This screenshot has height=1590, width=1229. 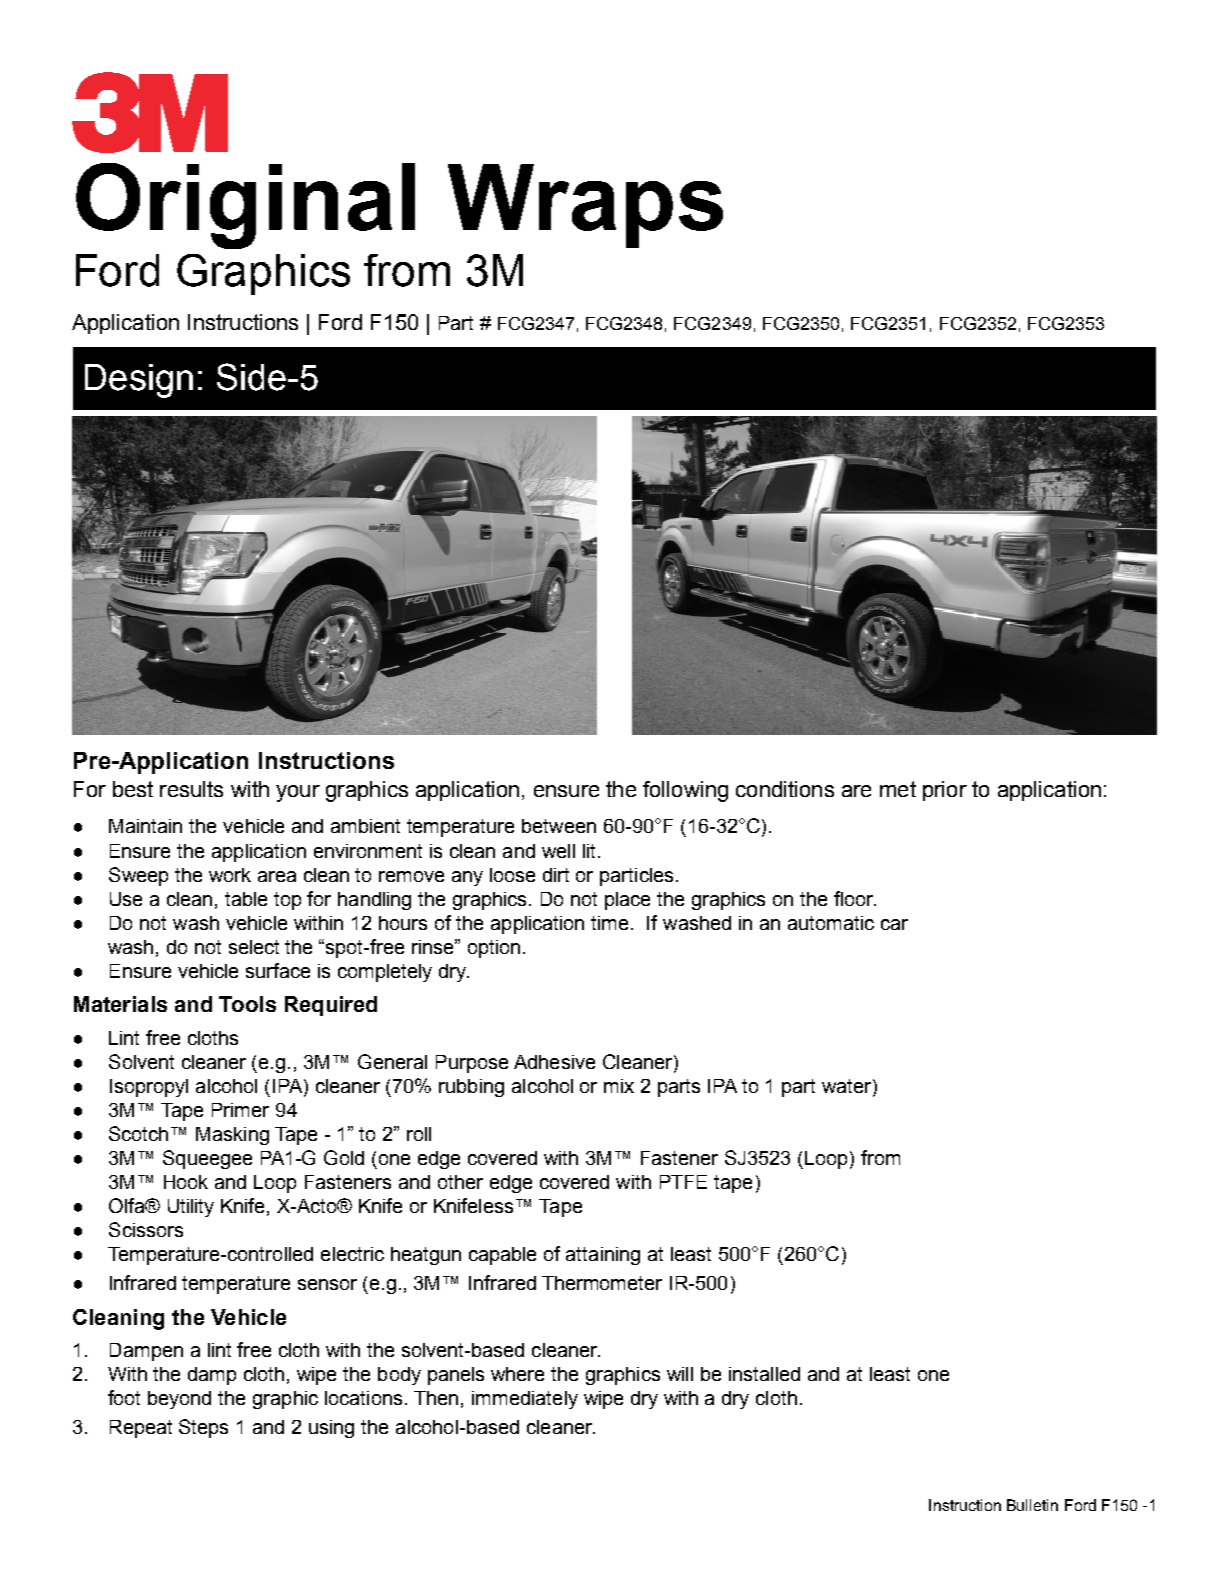 I want to click on Steps, so click(x=203, y=1428).
